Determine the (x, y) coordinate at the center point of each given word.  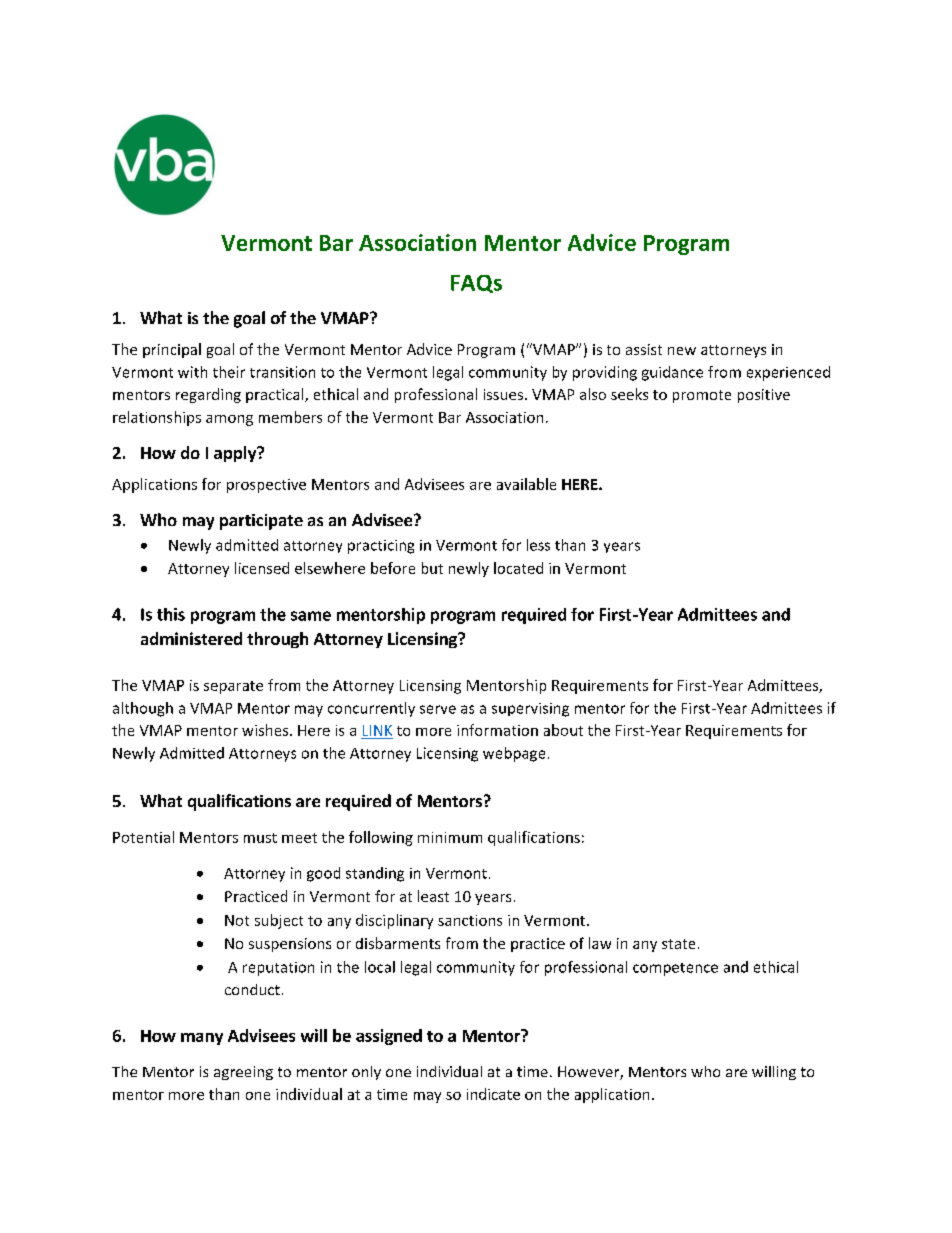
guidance (672, 373)
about (563, 730)
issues (505, 394)
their (229, 372)
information (497, 730)
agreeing (243, 1073)
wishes (266, 730)
